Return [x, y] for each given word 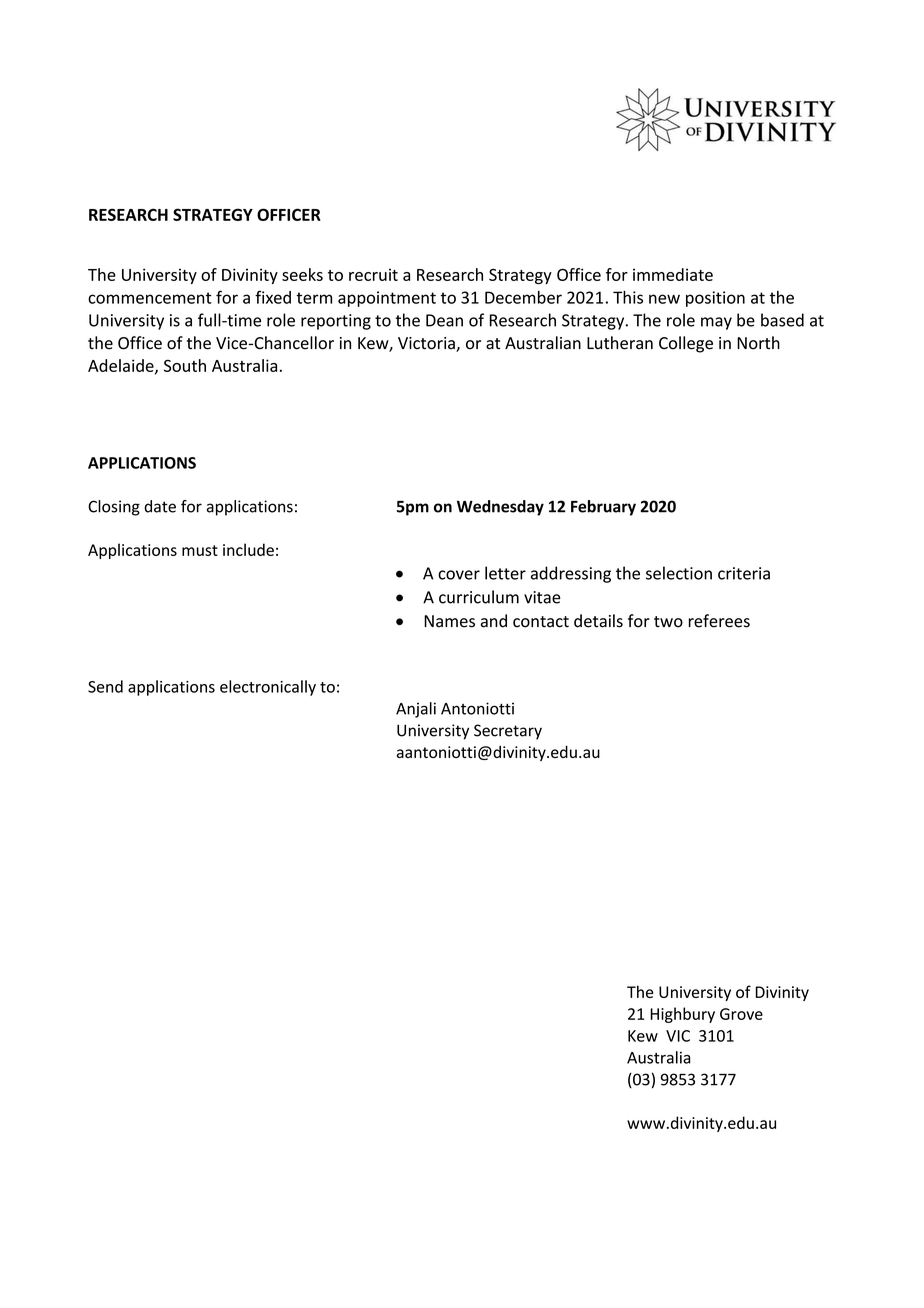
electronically [268, 688]
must [200, 550]
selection [679, 573]
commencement [150, 298]
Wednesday [500, 508]
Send [105, 686]
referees [719, 621]
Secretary [508, 732]
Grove [741, 1014]
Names [449, 621]
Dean [444, 320]
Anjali [416, 710]
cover [459, 575]
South [185, 365]
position [715, 299]
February [603, 508]
